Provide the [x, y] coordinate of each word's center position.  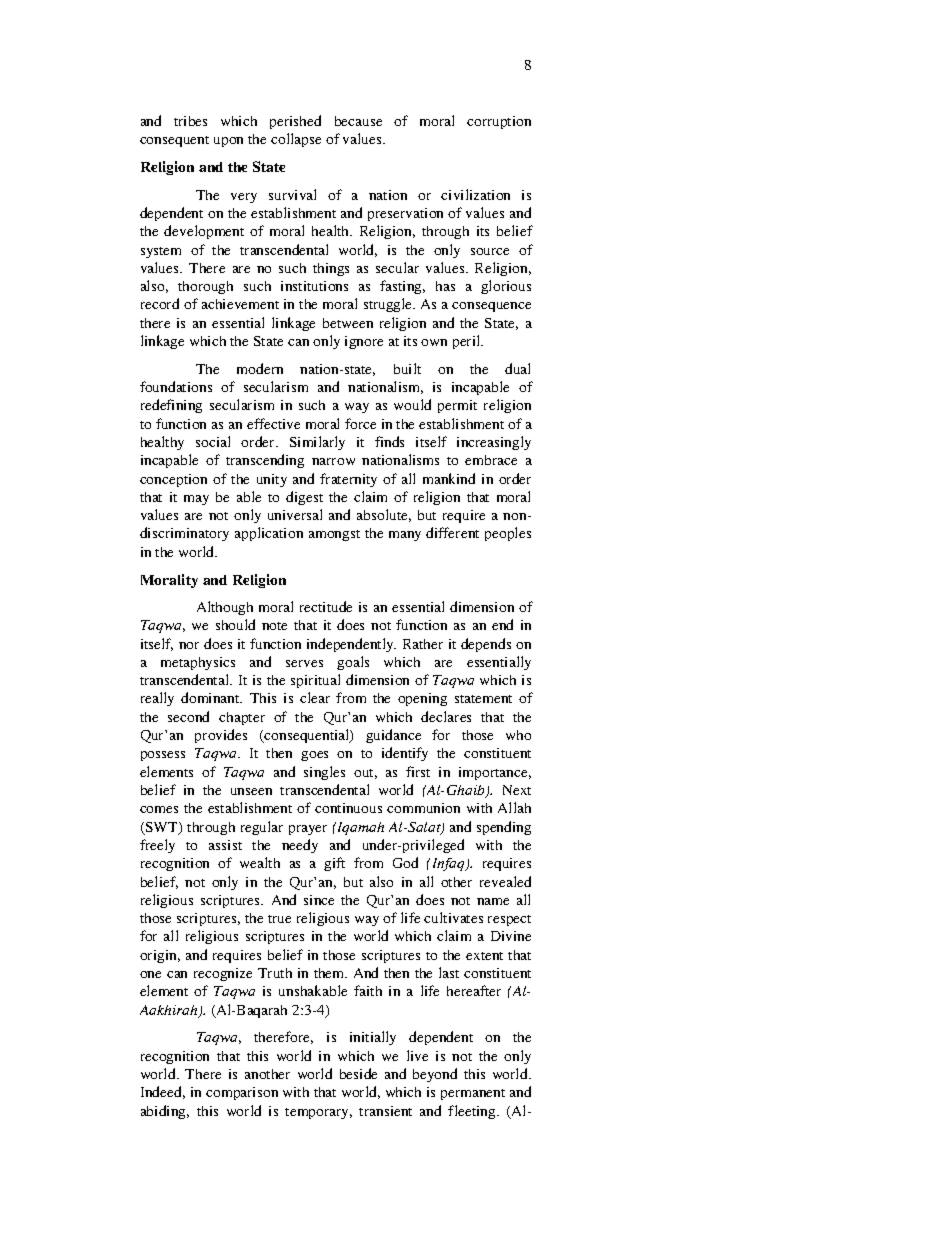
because [358, 121]
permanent [473, 1094]
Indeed [163, 1092]
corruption [499, 122]
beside [358, 1073]
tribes [190, 121]
